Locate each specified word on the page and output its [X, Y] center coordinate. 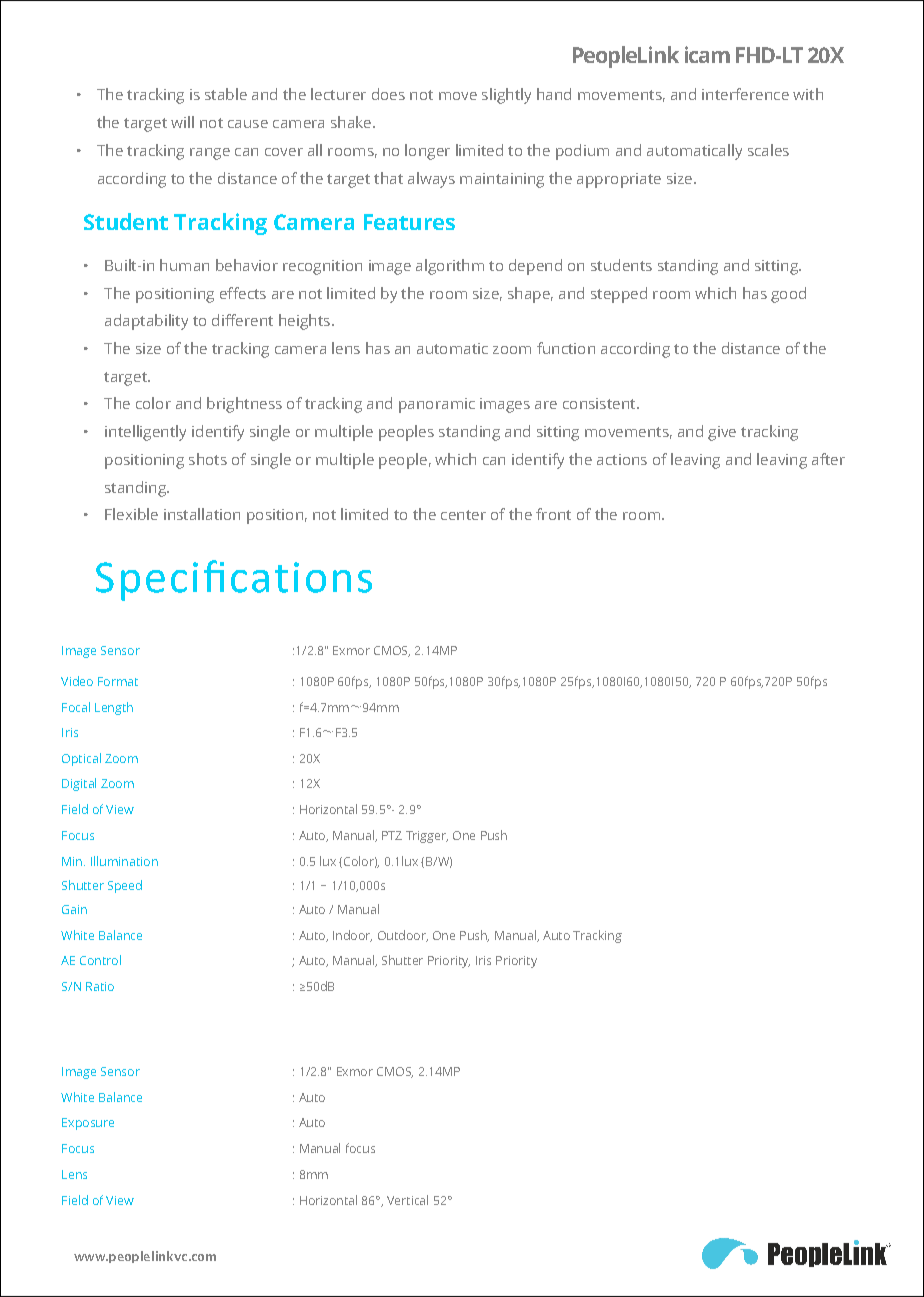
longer [427, 152]
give [722, 433]
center [463, 515]
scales [768, 150]
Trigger [427, 837]
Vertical [407, 1200]
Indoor [352, 936]
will [182, 122]
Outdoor [403, 936]
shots [208, 459]
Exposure [88, 1124]
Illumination [124, 861]
